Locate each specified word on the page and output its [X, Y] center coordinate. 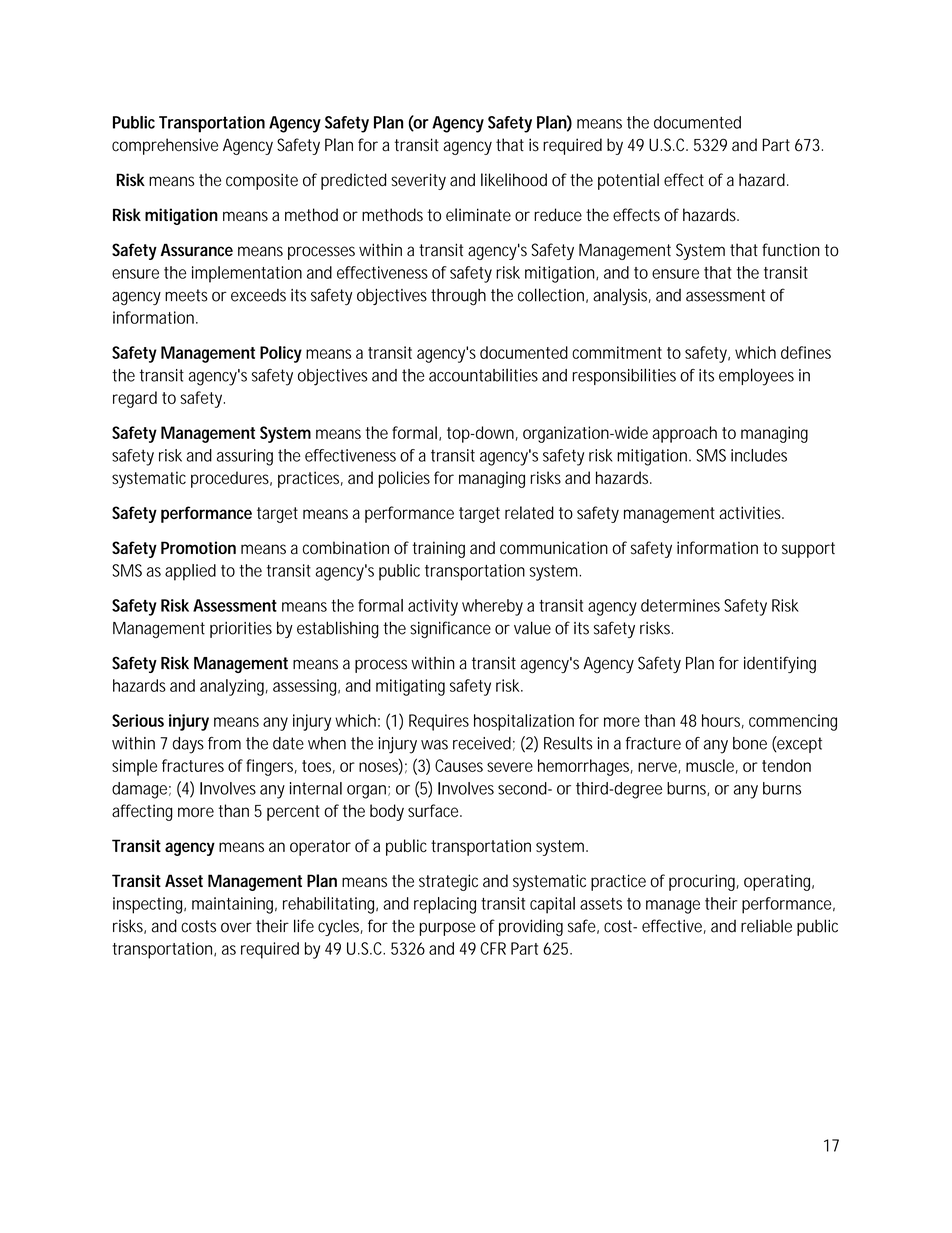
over [236, 927]
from [224, 743]
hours [723, 721]
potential [628, 181]
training [438, 549]
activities [751, 513]
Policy [281, 354]
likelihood [514, 180]
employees [756, 377]
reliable [766, 926]
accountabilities [483, 375]
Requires [439, 722]
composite [262, 181]
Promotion [198, 547]
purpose [448, 929]
